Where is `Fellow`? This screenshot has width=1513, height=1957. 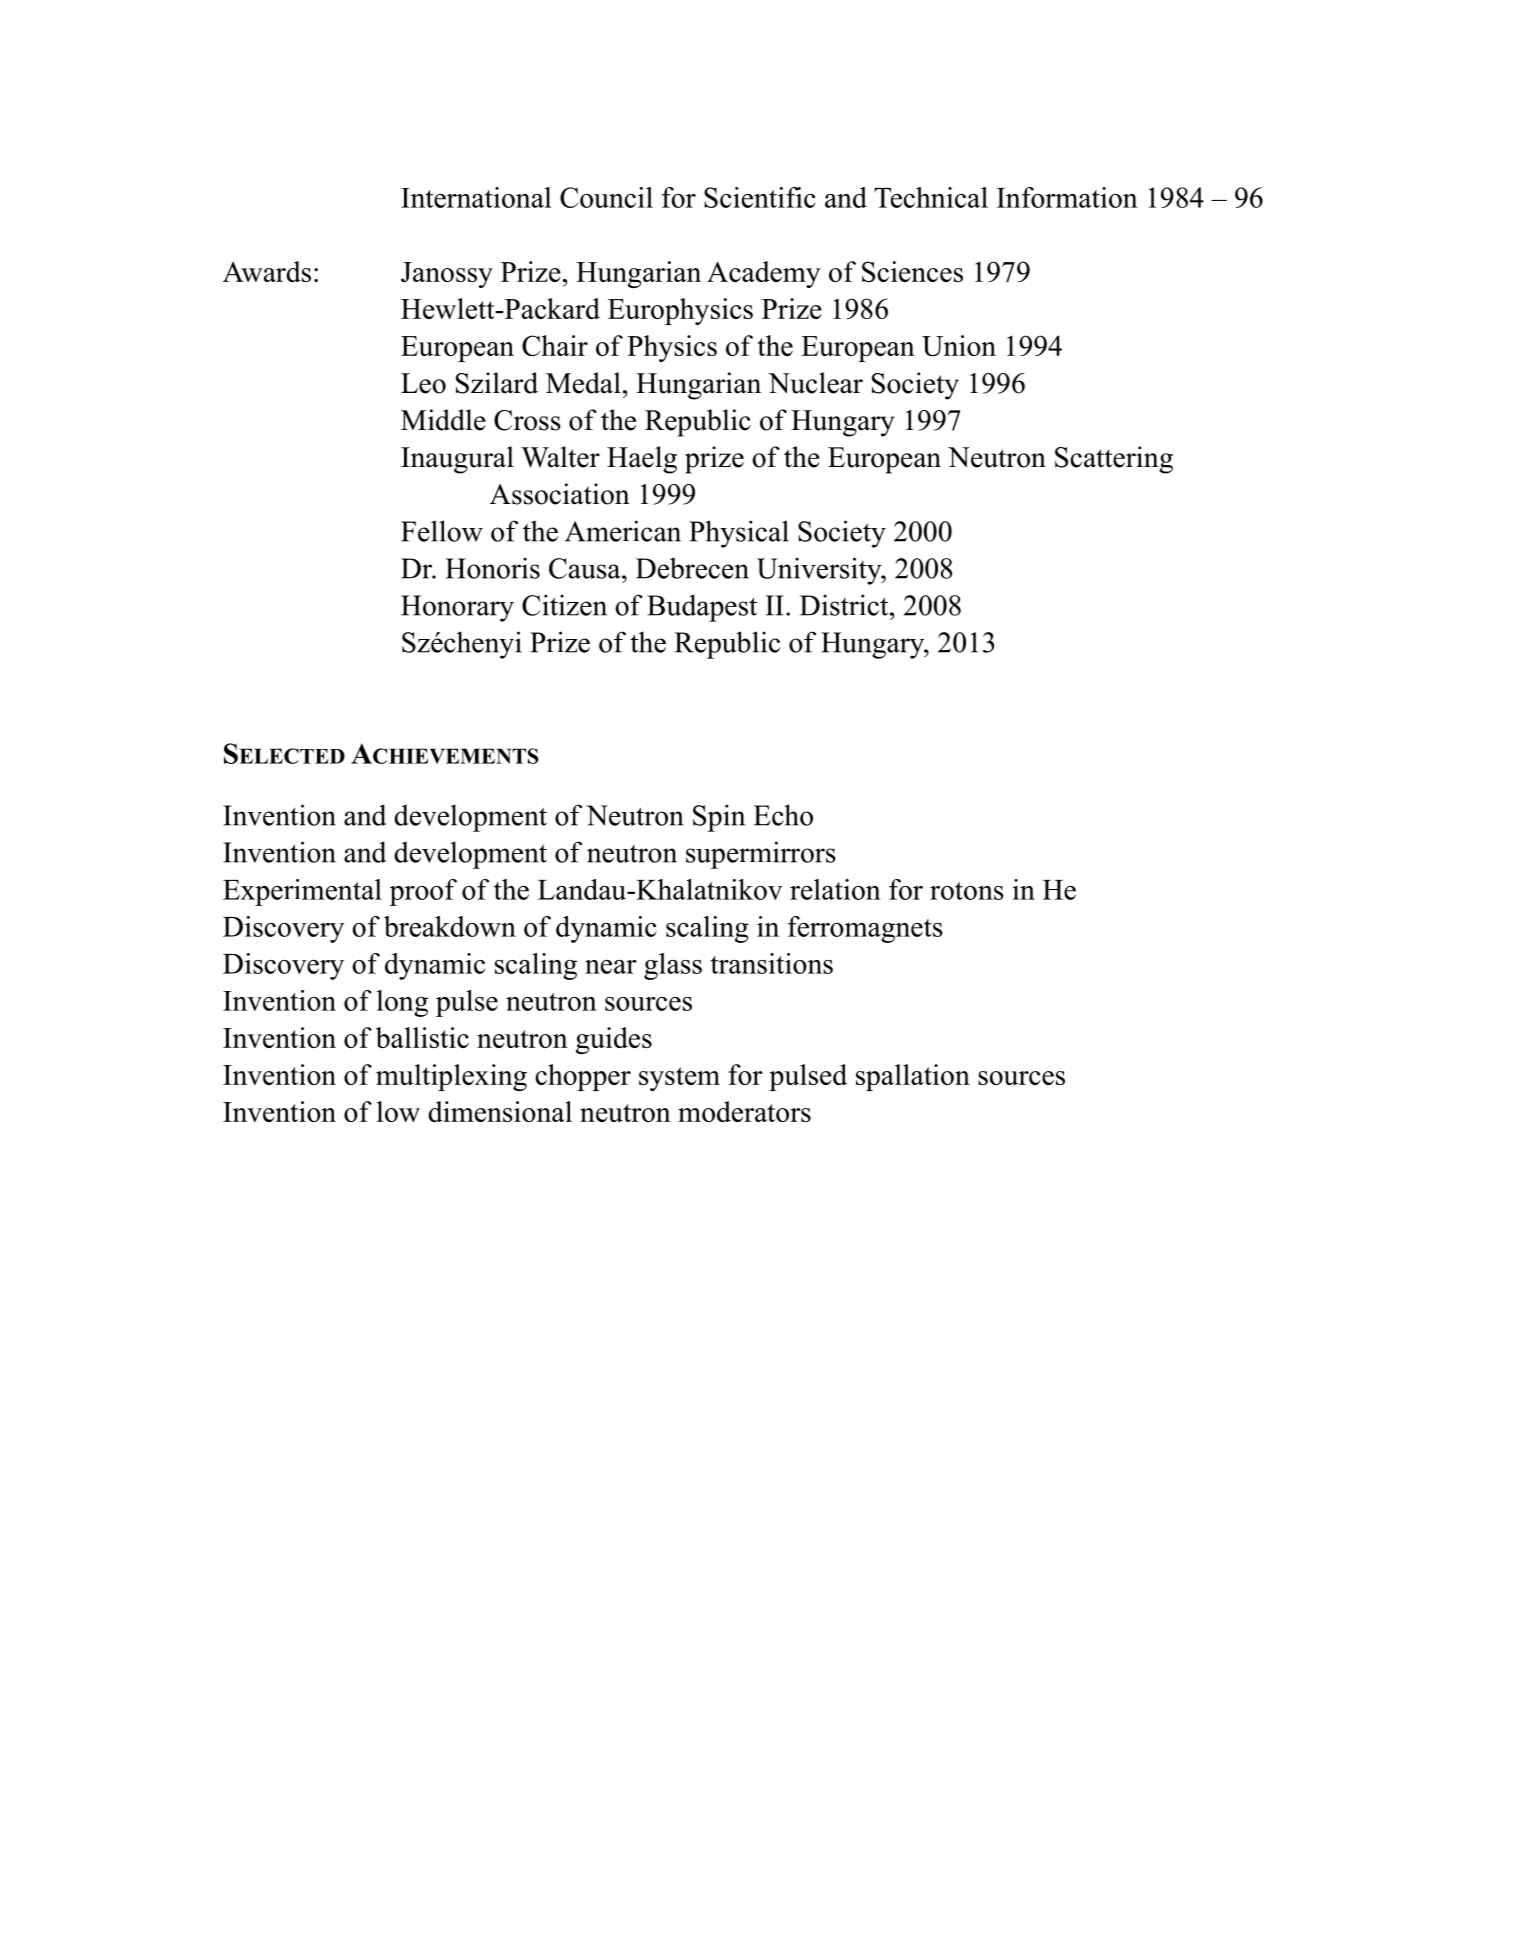
Fellow is located at coordinates (442, 531).
